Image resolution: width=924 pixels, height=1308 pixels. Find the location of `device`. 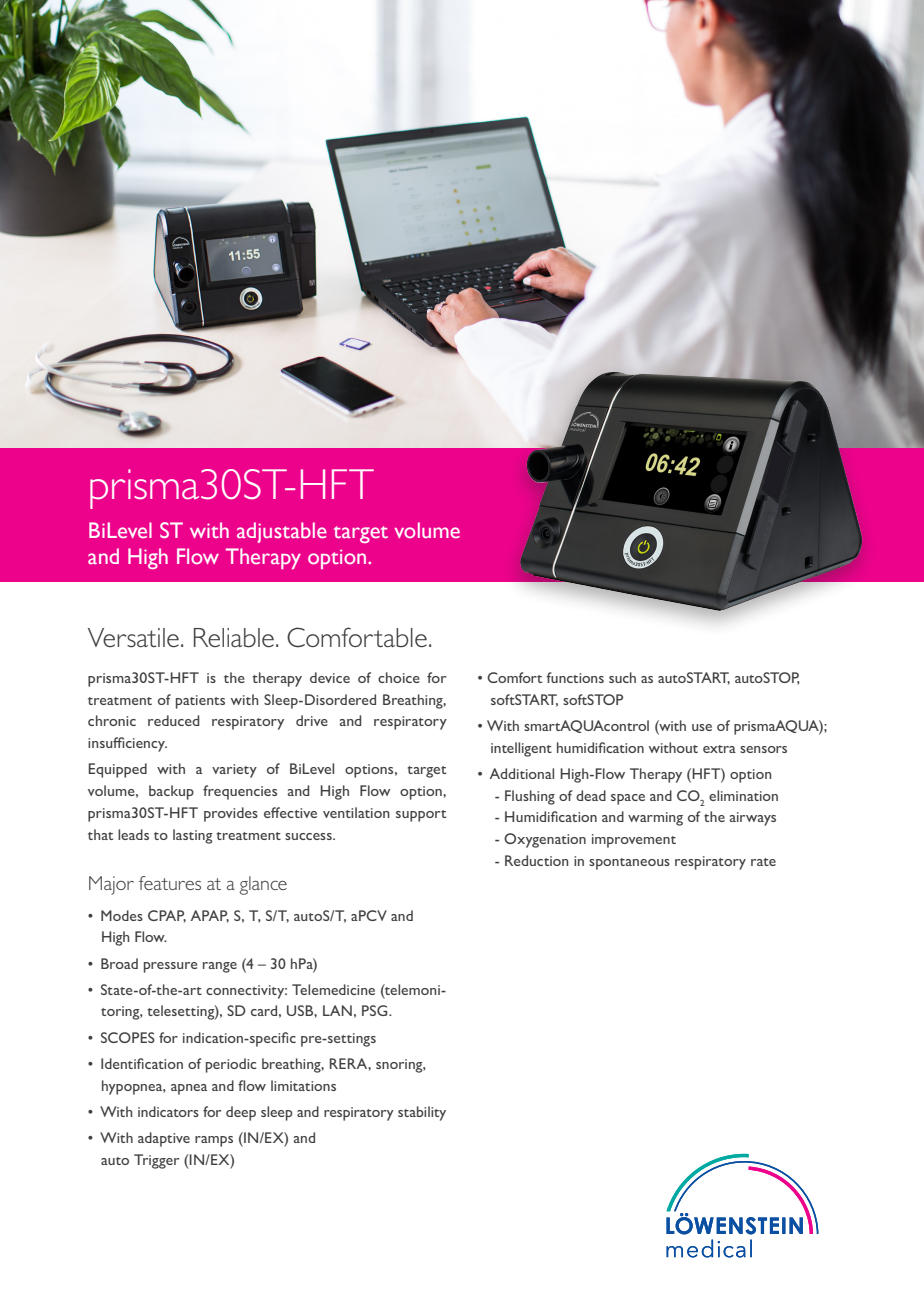

device is located at coordinates (330, 677).
